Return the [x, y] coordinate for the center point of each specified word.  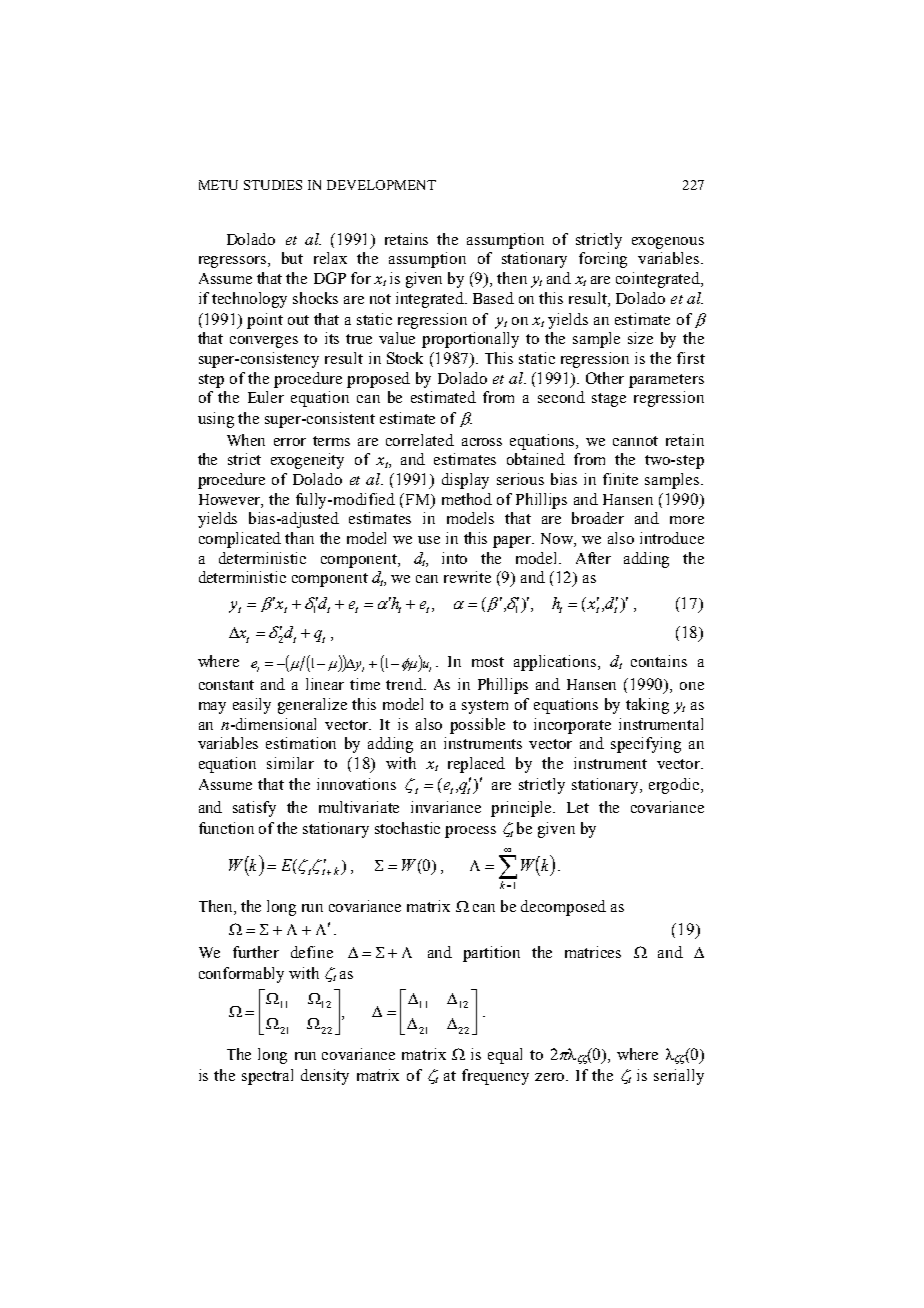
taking [647, 706]
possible [477, 726]
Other [605, 378]
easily [252, 706]
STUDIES [273, 185]
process [470, 832]
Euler [266, 397]
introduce [672, 538]
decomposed [563, 908]
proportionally [470, 340]
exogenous [668, 243]
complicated [240, 540]
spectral [267, 1077]
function [226, 828]
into [454, 558]
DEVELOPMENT [381, 185]
